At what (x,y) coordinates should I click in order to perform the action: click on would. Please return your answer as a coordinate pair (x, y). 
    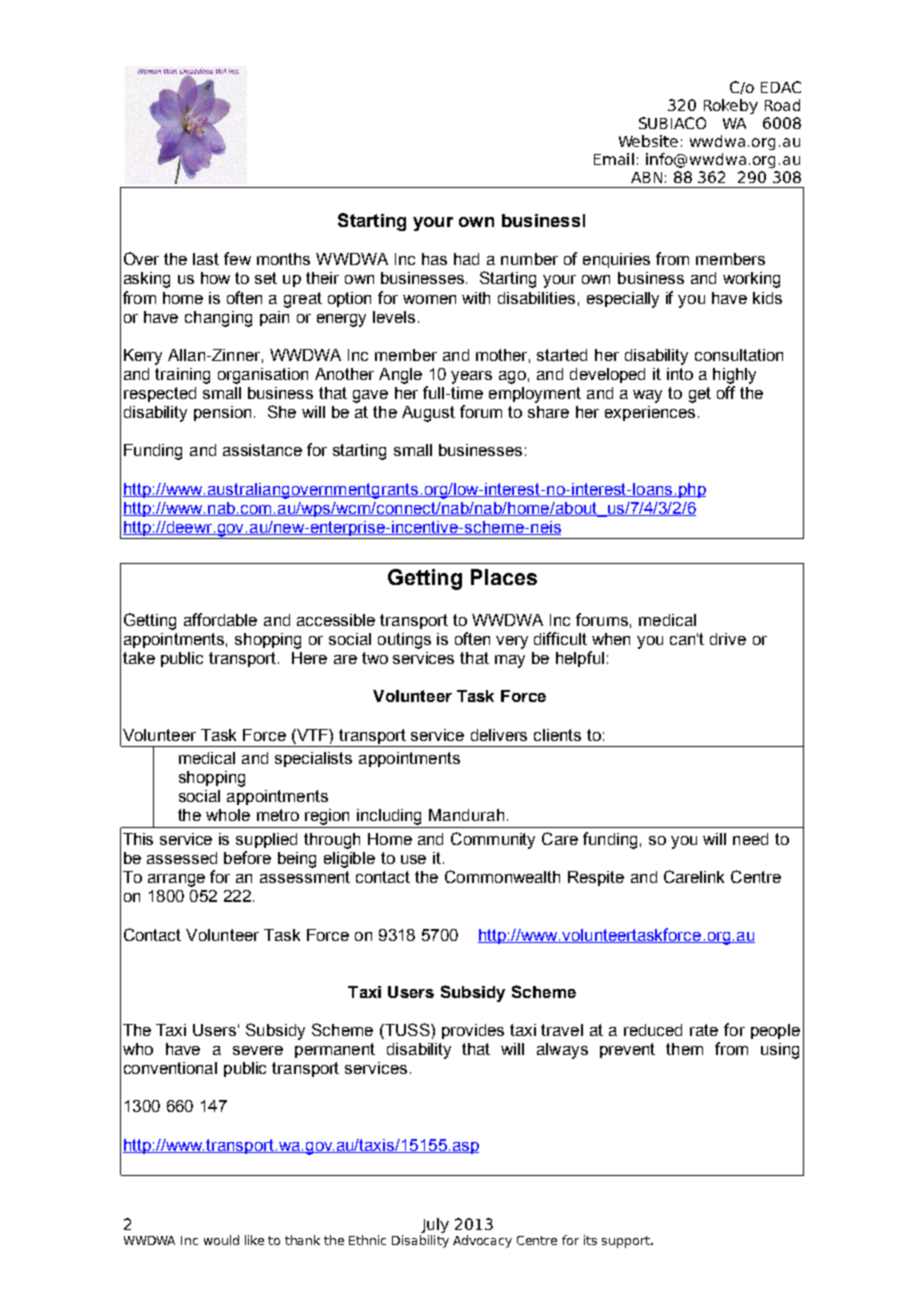
    Looking at the image, I should click on (221, 1240).
